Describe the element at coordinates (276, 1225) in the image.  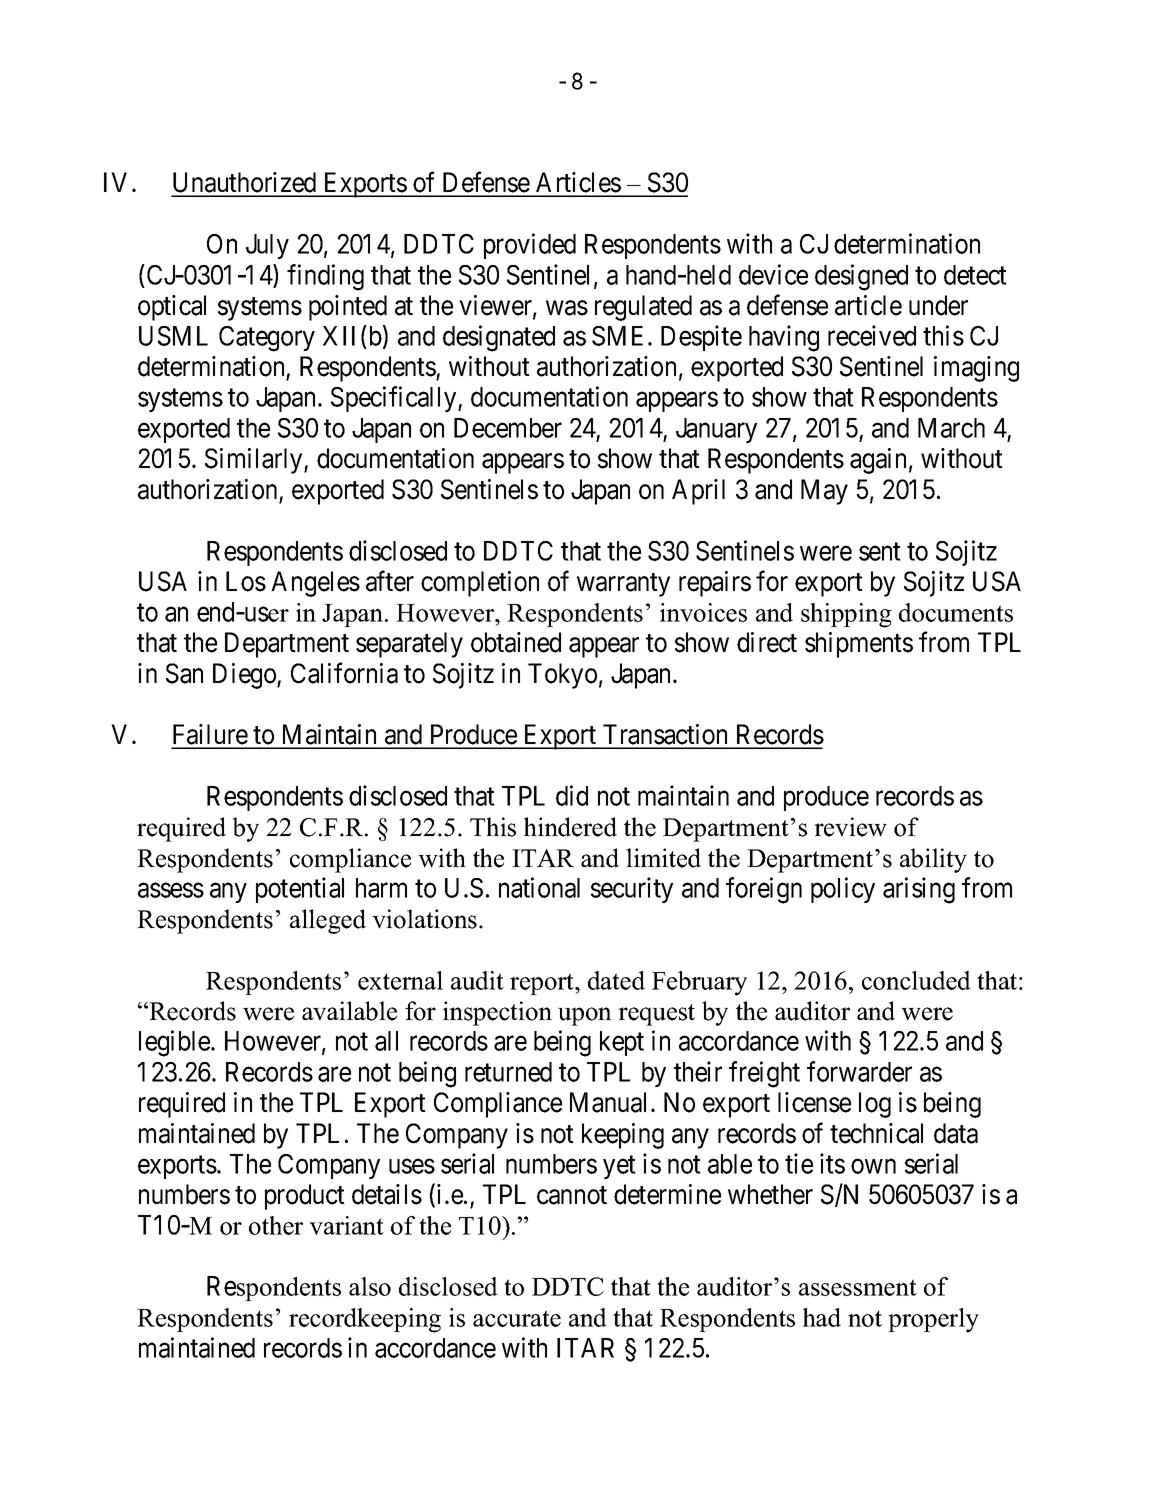
I see `other` at that location.
